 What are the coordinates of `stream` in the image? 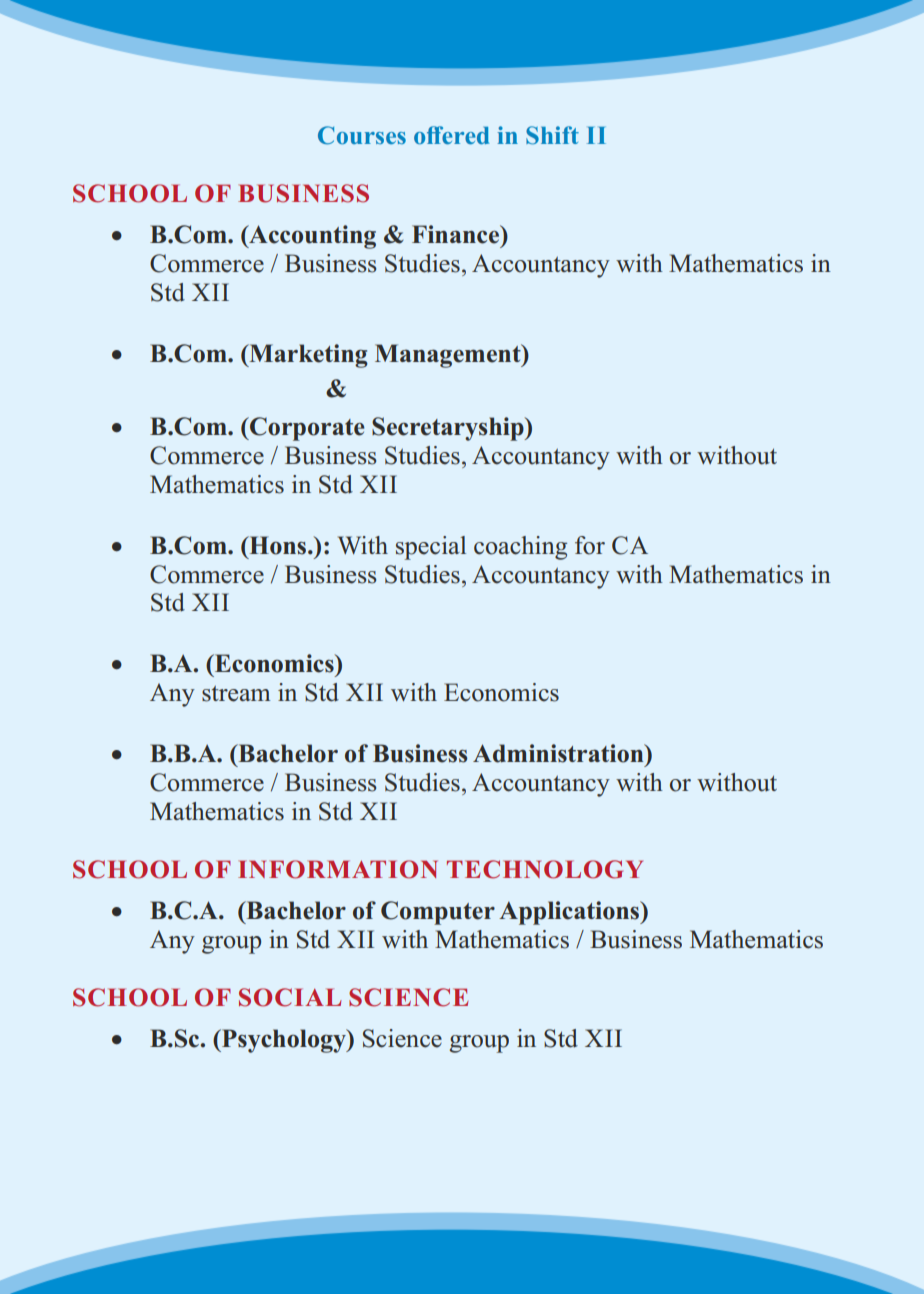 It's located at (236, 694).
